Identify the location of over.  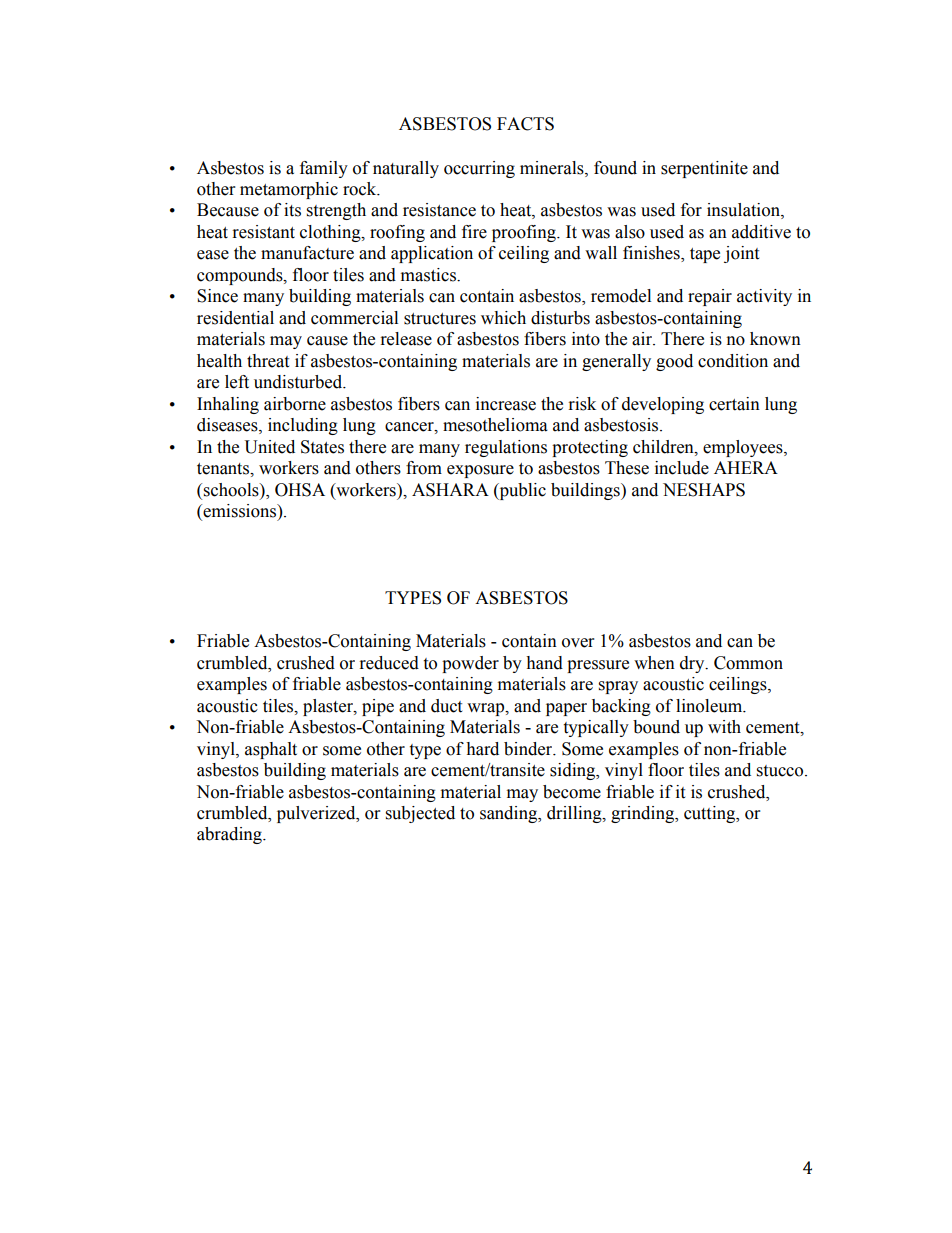
(578, 643).
